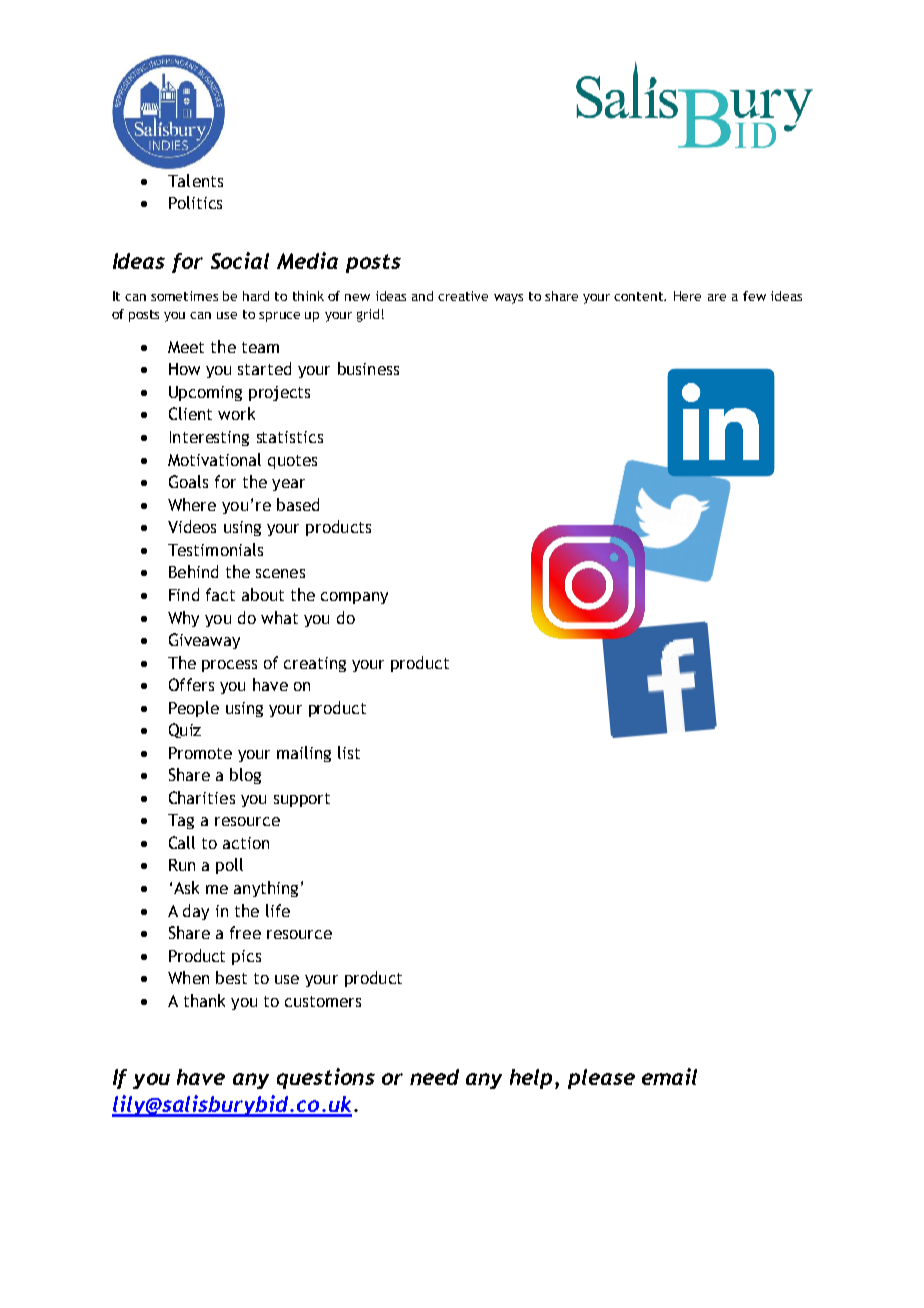  What do you see at coordinates (354, 598) in the screenshot?
I see `company` at bounding box center [354, 598].
